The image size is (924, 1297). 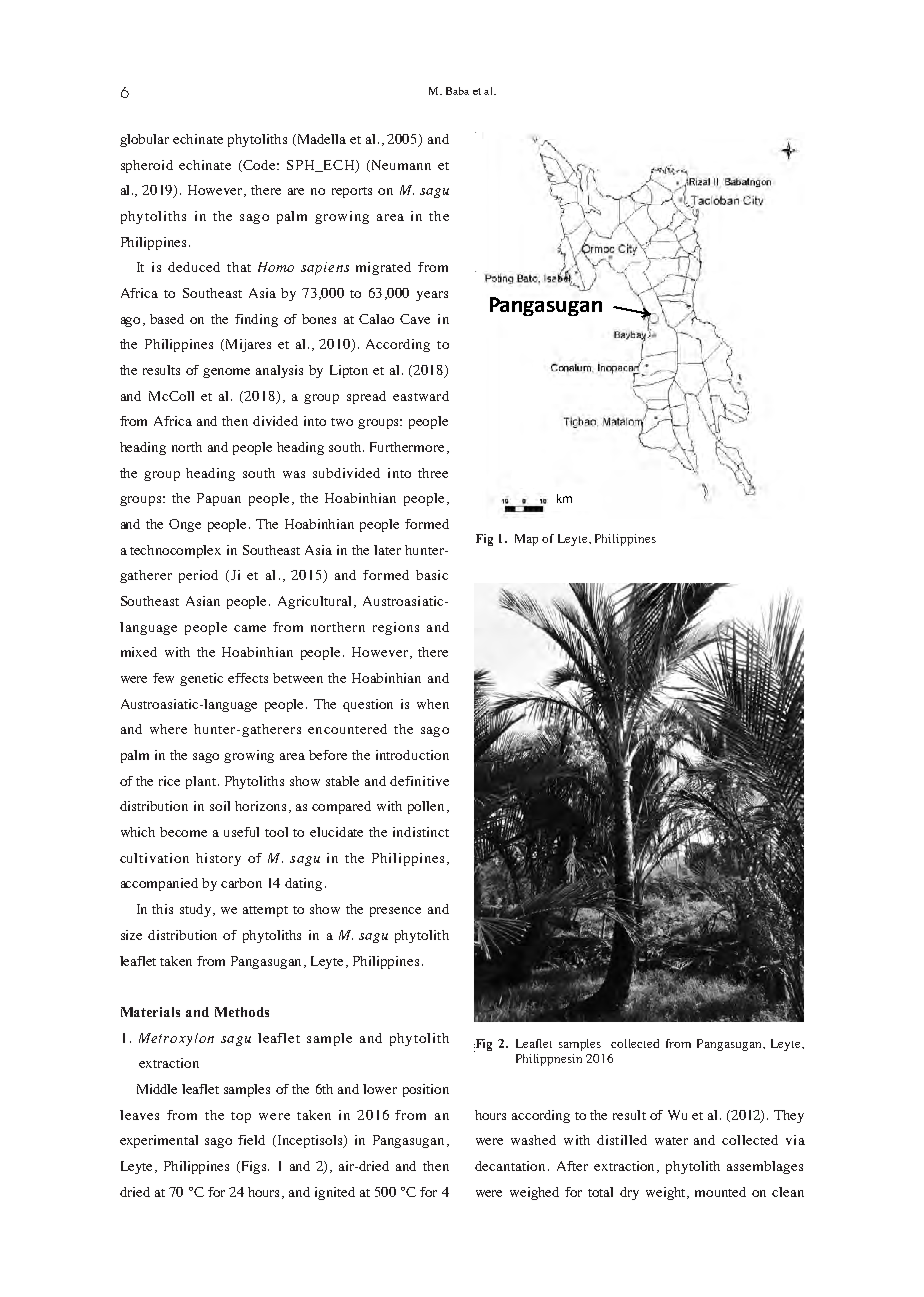 What do you see at coordinates (720, 1192) in the document?
I see `mounted` at bounding box center [720, 1192].
